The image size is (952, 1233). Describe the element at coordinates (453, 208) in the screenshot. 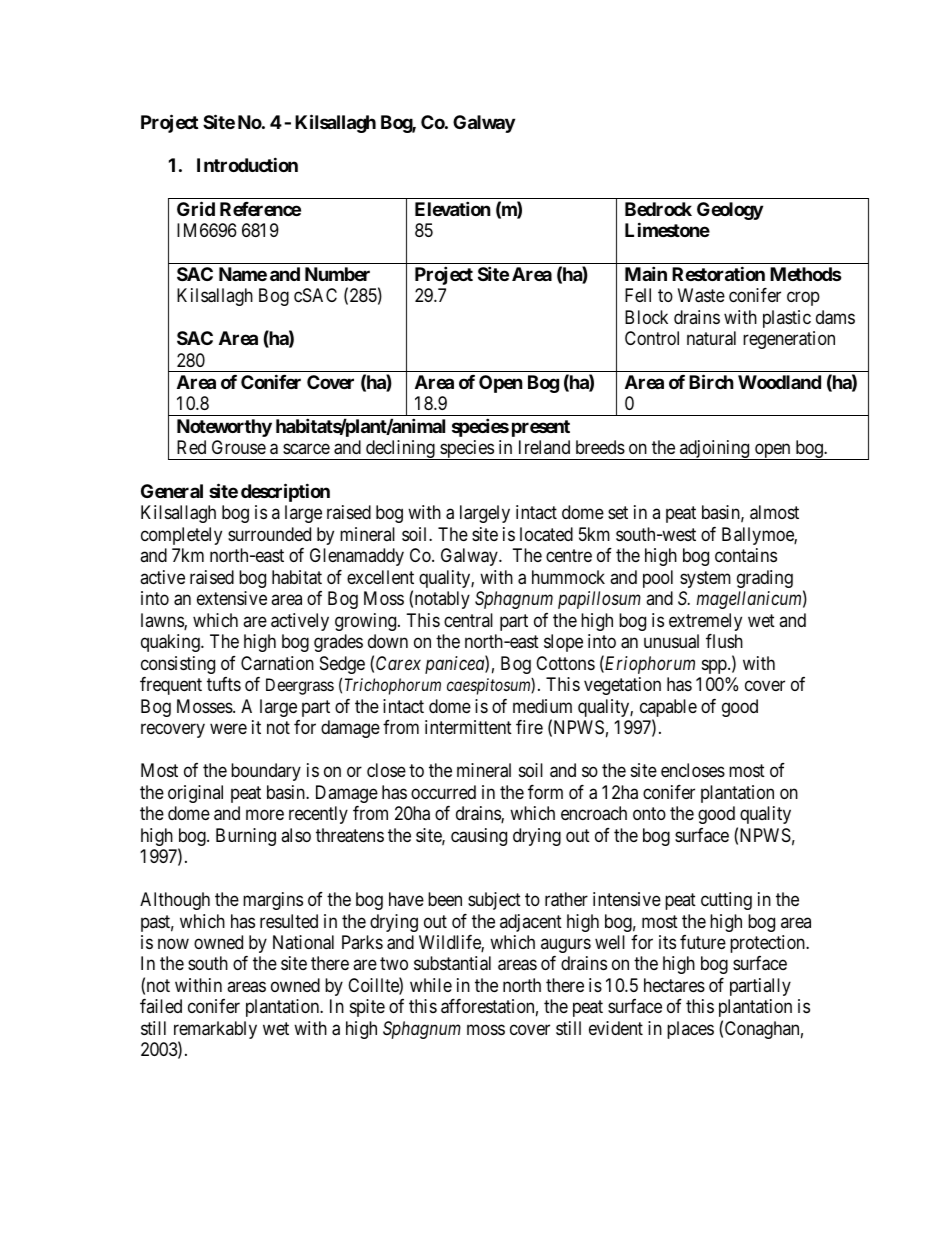

I see `Elevation` at that location.
